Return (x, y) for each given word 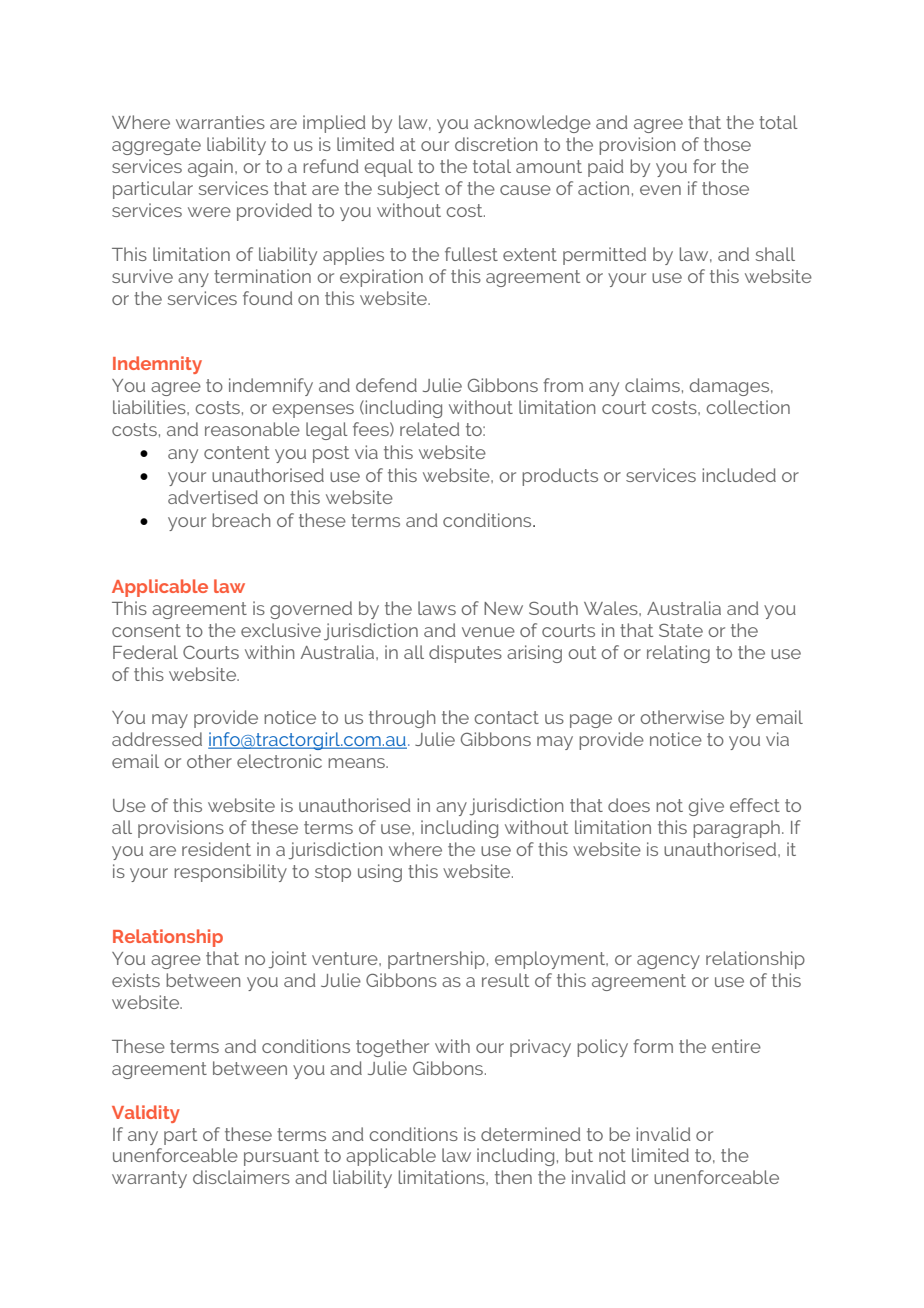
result (505, 980)
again (210, 168)
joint (287, 960)
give (706, 807)
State (681, 630)
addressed (157, 739)
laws (437, 608)
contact (507, 717)
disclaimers (241, 1177)
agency (668, 962)
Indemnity (157, 365)
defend (386, 385)
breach (241, 520)
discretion (496, 144)
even (660, 190)
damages (731, 387)
